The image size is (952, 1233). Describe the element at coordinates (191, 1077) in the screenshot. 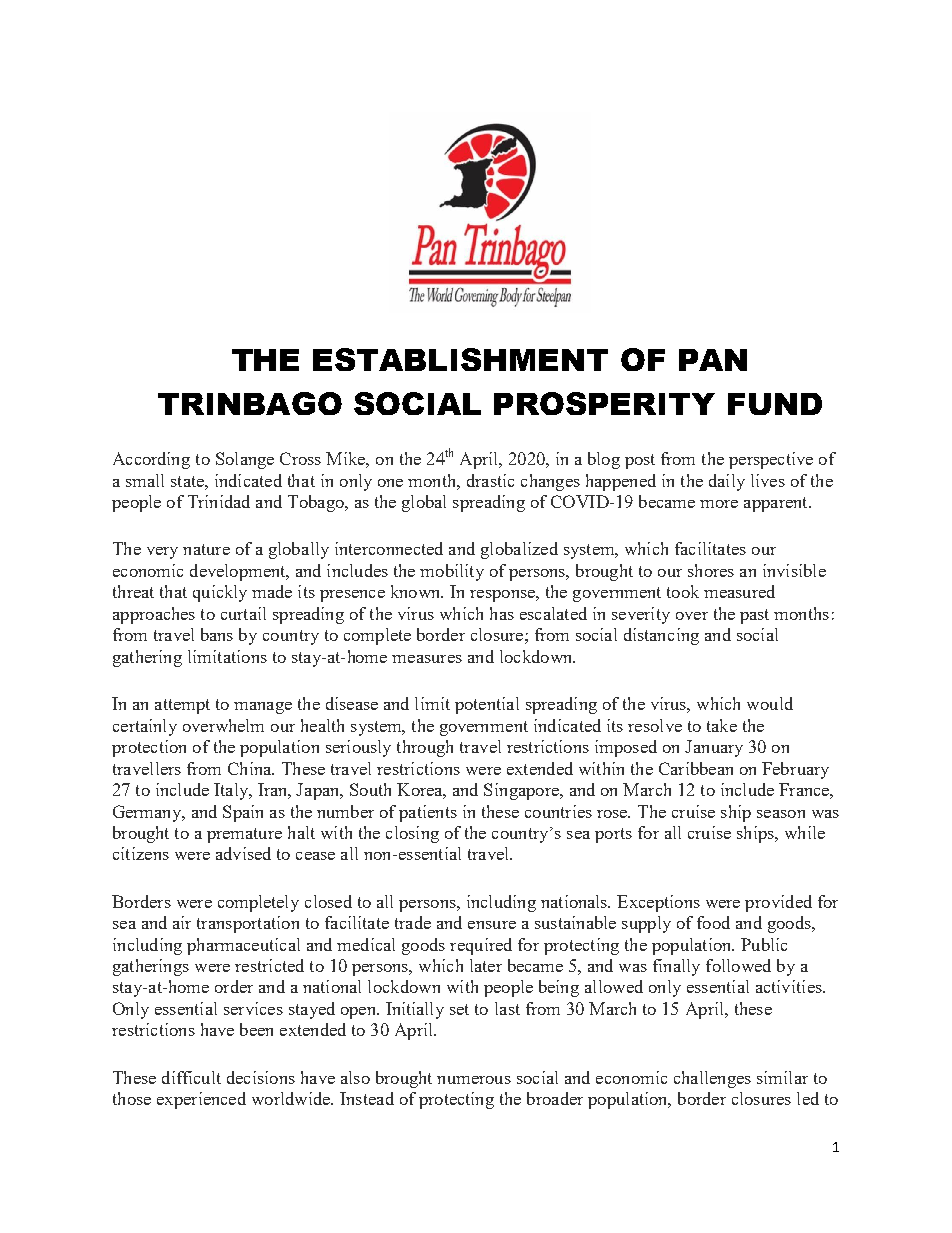

I see `difficult` at that location.
